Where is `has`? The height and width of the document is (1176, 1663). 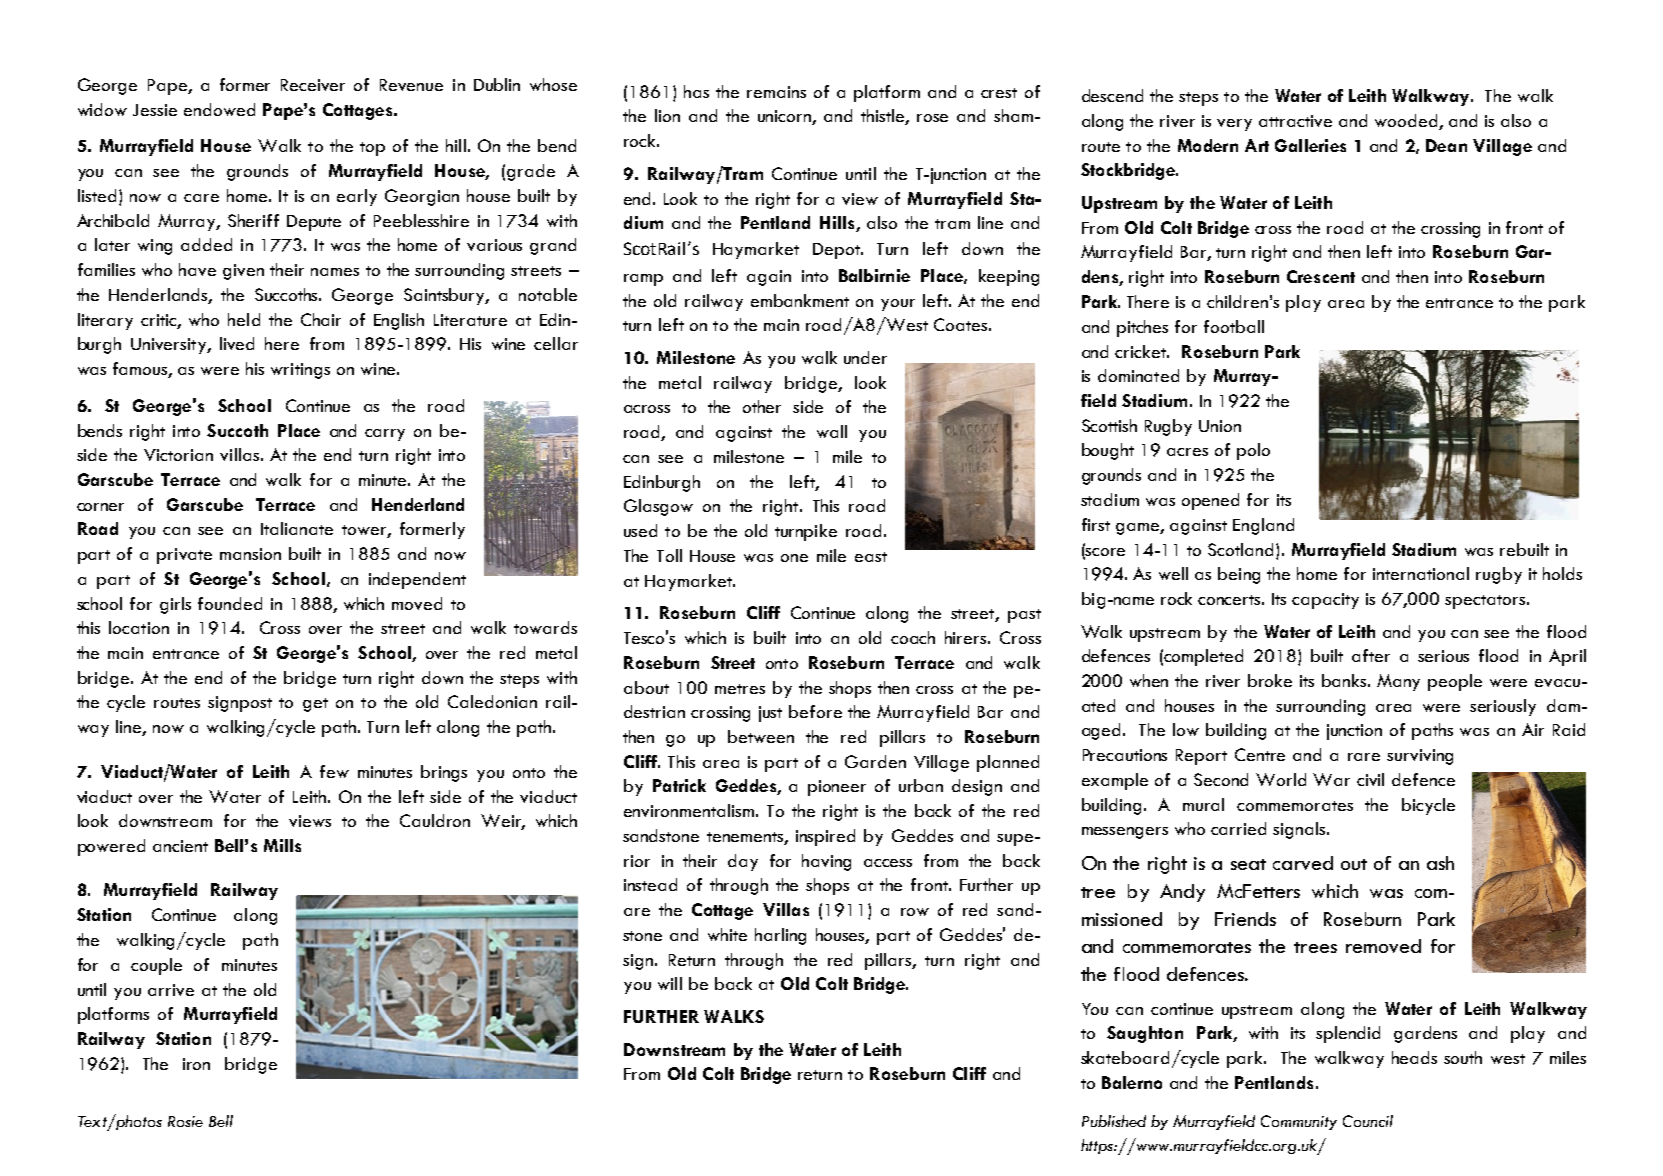
has is located at coordinates (696, 91).
